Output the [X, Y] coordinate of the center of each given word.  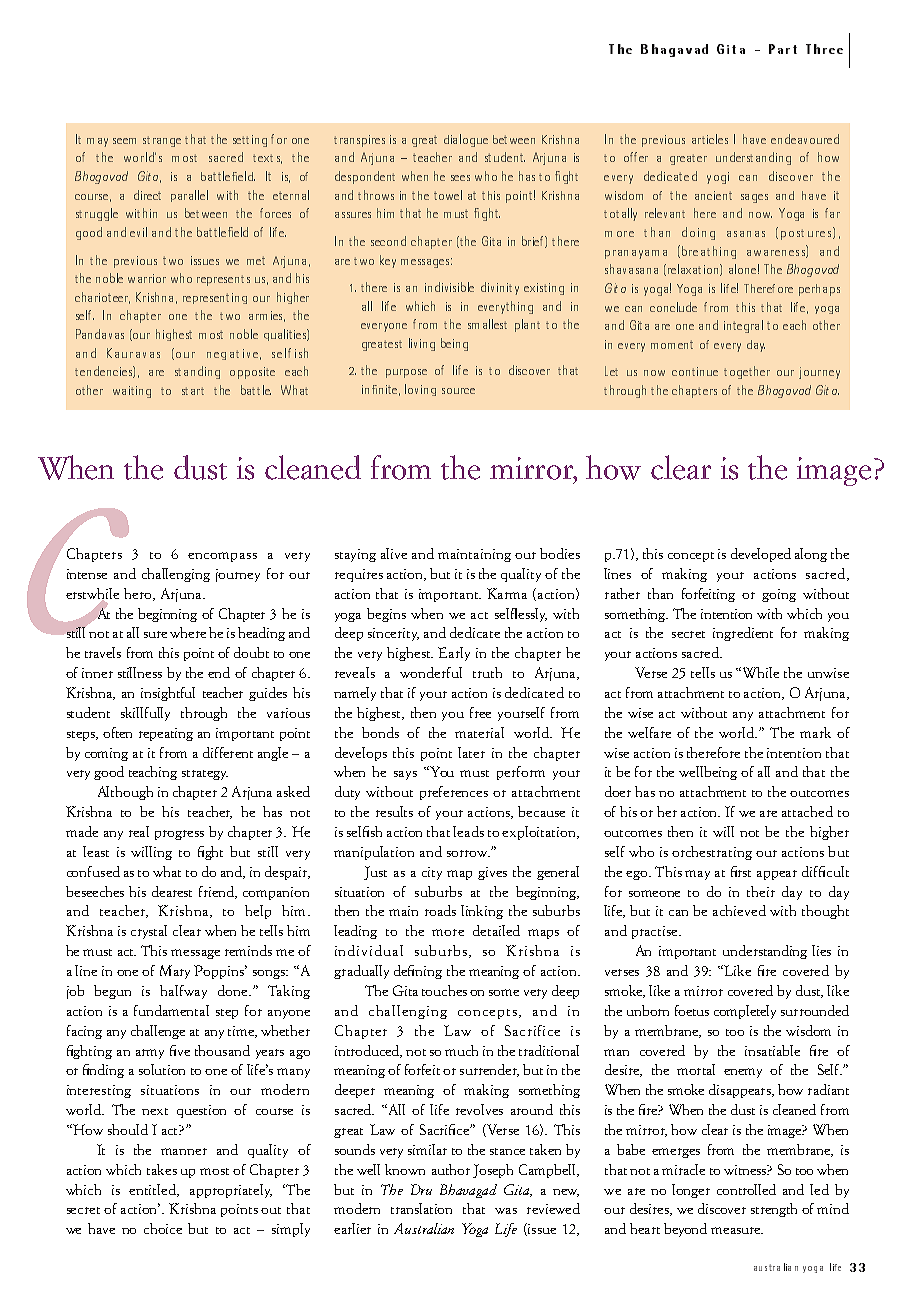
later [471, 752]
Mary [175, 972]
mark [815, 732]
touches [444, 990]
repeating [166, 734]
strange [162, 141]
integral [743, 326]
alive [394, 553]
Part [783, 49]
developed [761, 555]
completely [745, 1012]
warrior [147, 278]
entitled [154, 1190]
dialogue [466, 140]
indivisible [449, 287]
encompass [222, 557]
